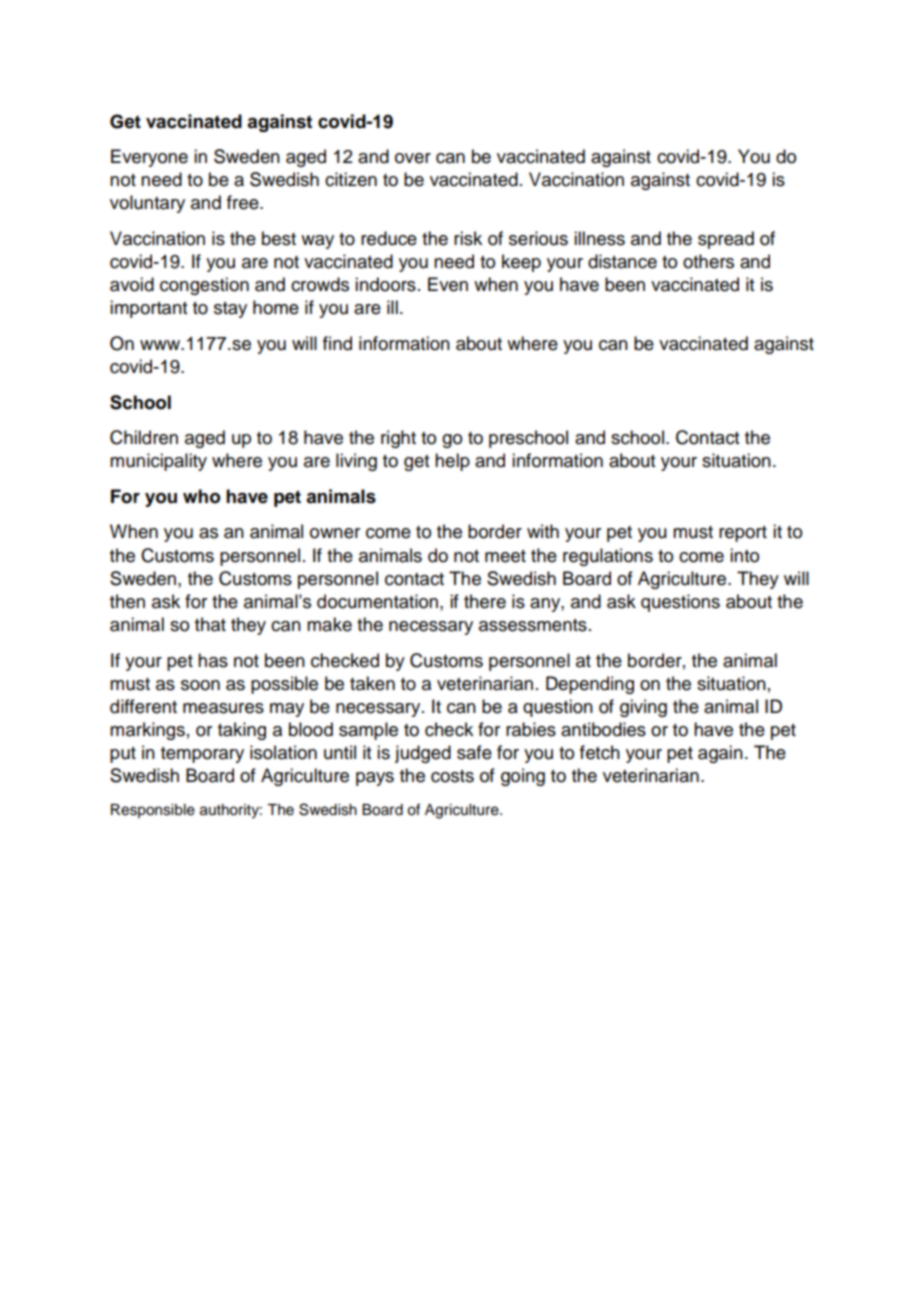  Describe the element at coordinates (153, 811) in the screenshot. I see `Responsible` at that location.
